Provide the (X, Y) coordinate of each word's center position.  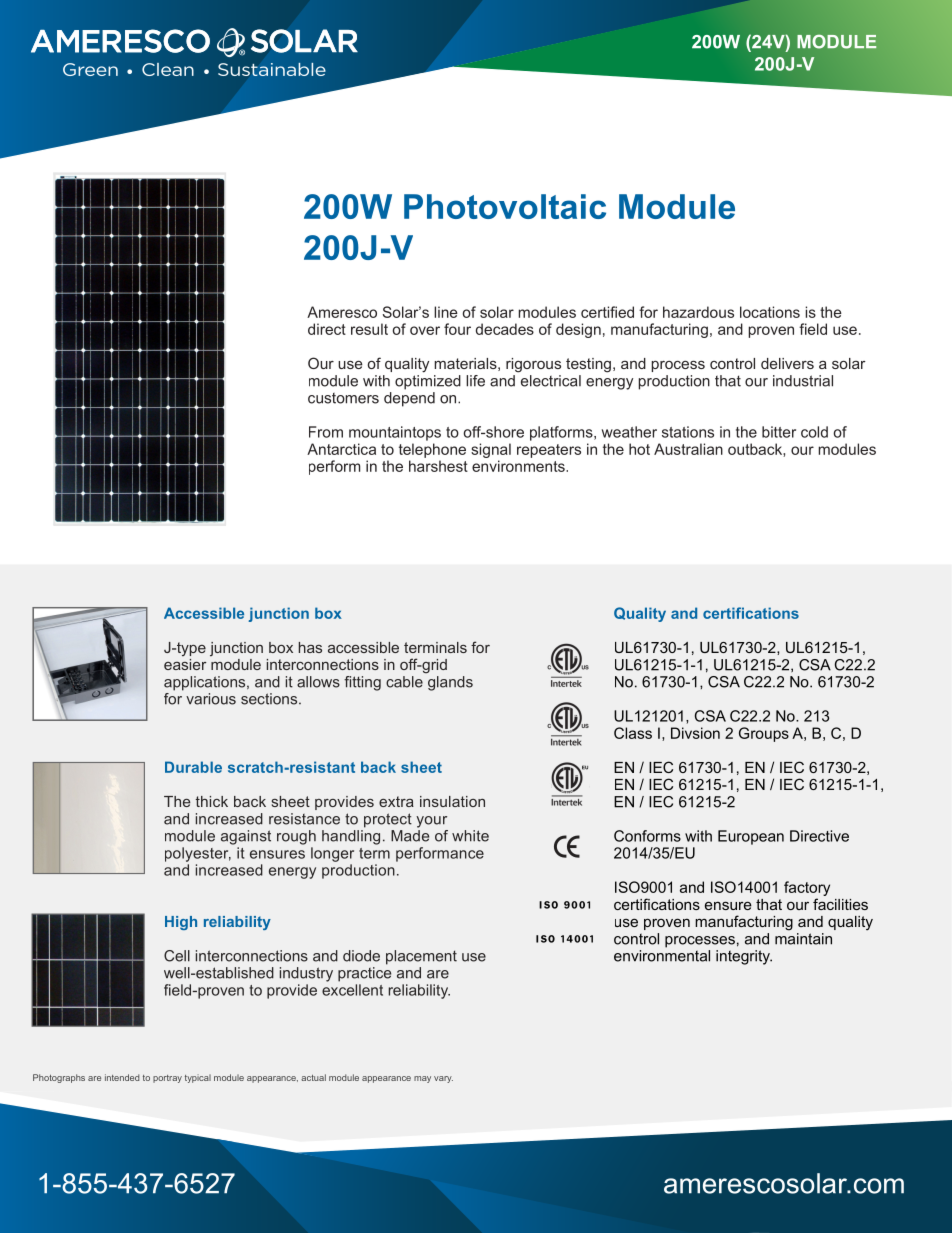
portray (167, 1079)
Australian (688, 449)
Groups (764, 734)
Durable (193, 767)
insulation (452, 801)
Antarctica (341, 449)
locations (770, 312)
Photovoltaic (505, 206)
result (369, 329)
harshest (438, 466)
